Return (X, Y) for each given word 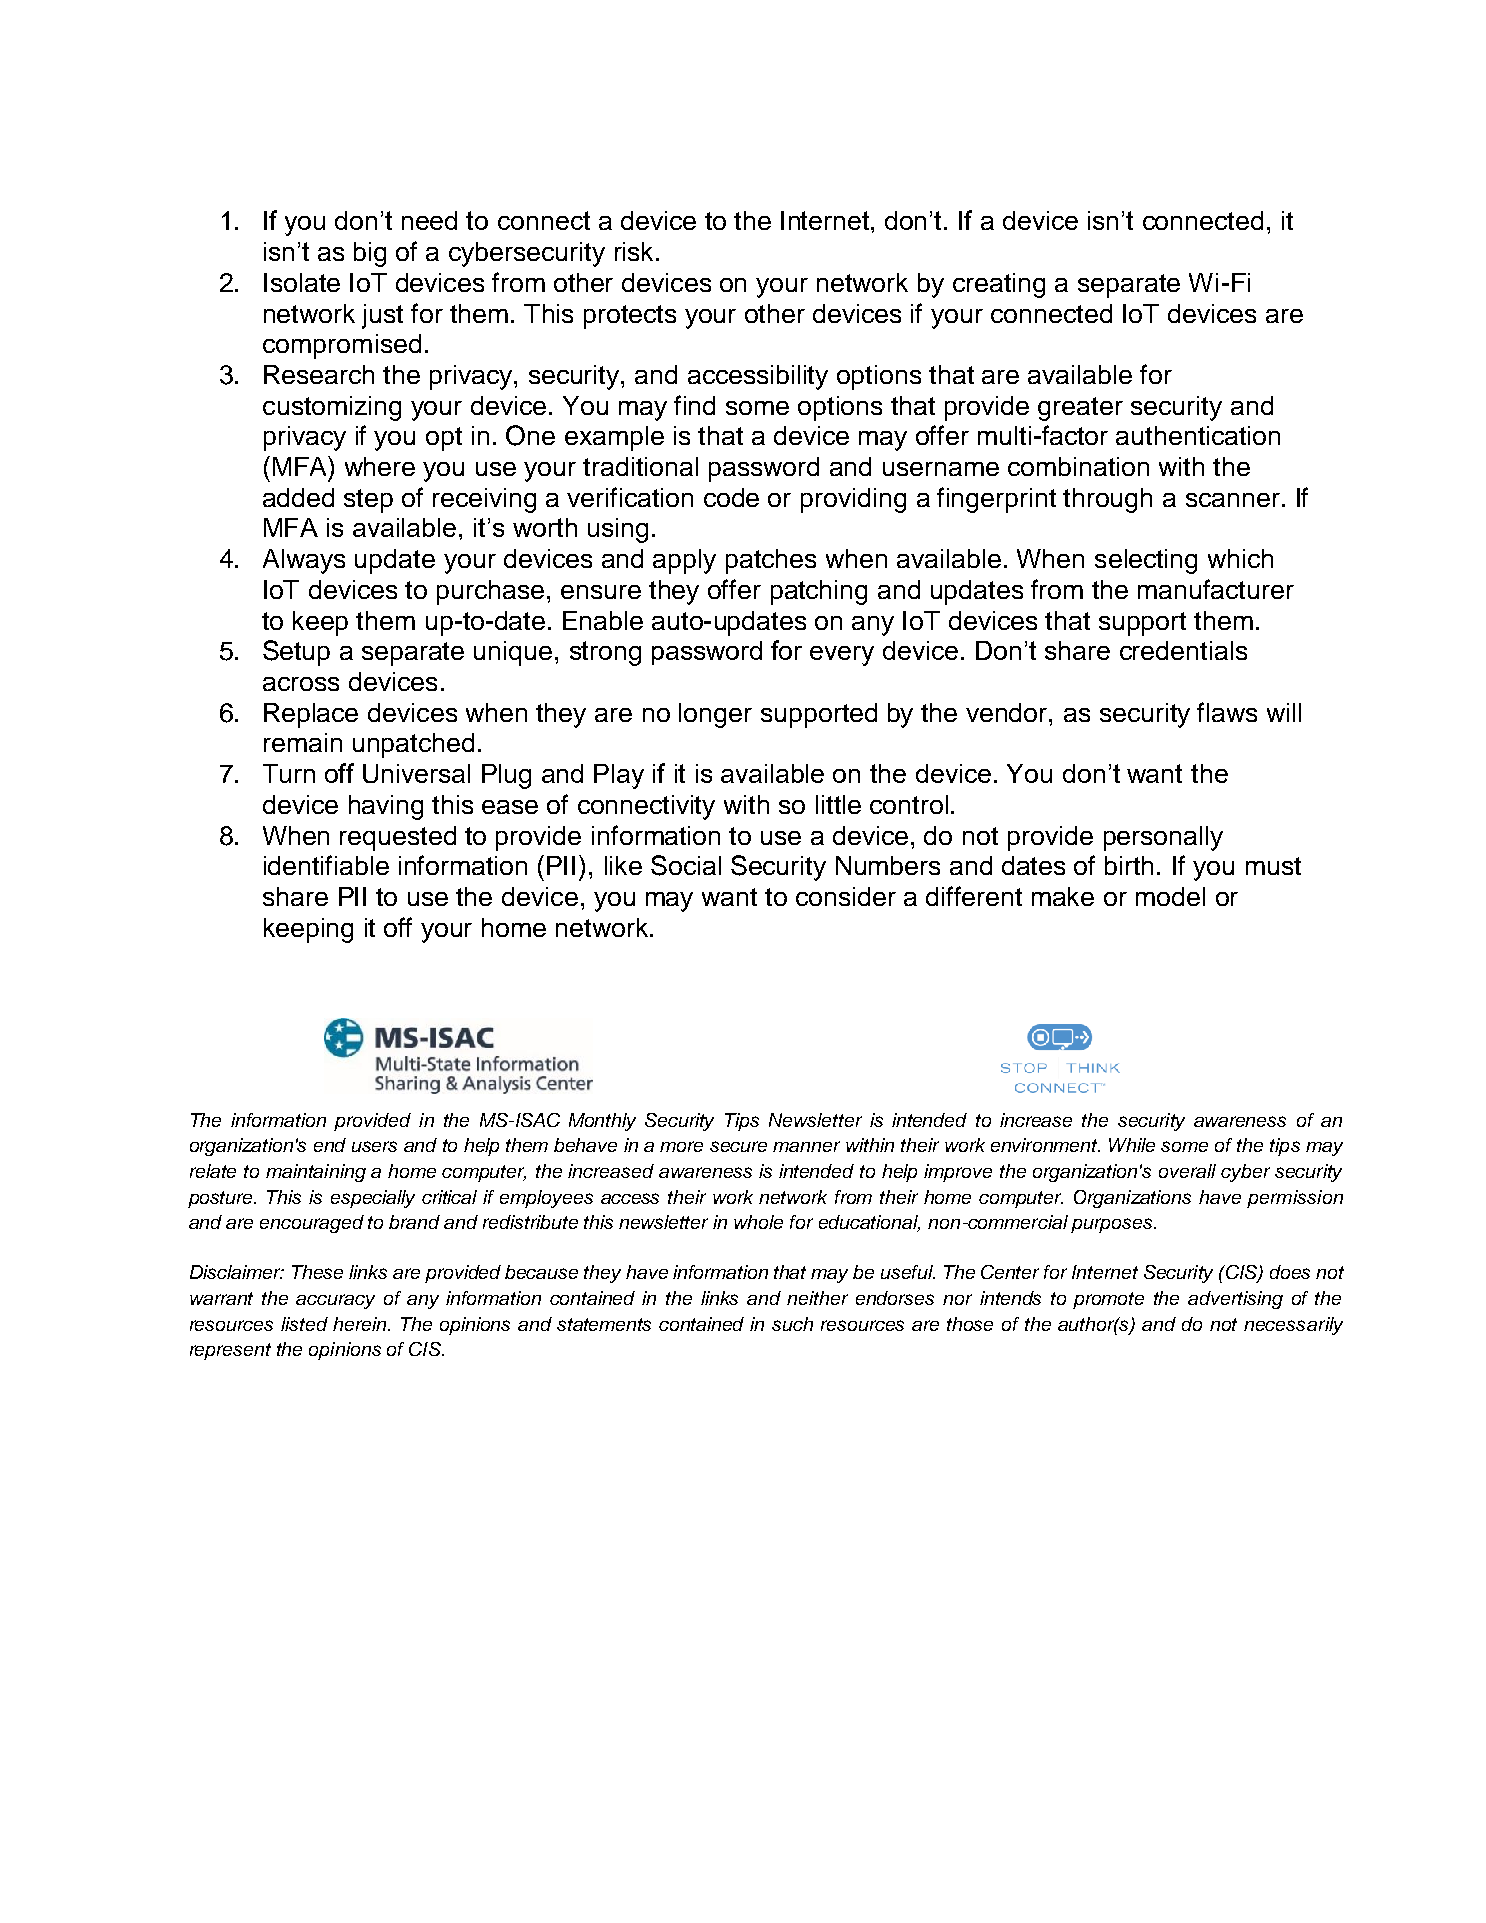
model (1170, 896)
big (370, 254)
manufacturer (1216, 589)
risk (636, 251)
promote (1108, 1300)
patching (819, 592)
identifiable (326, 865)
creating (999, 285)
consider (846, 896)
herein (361, 1324)
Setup (296, 653)
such (792, 1324)
